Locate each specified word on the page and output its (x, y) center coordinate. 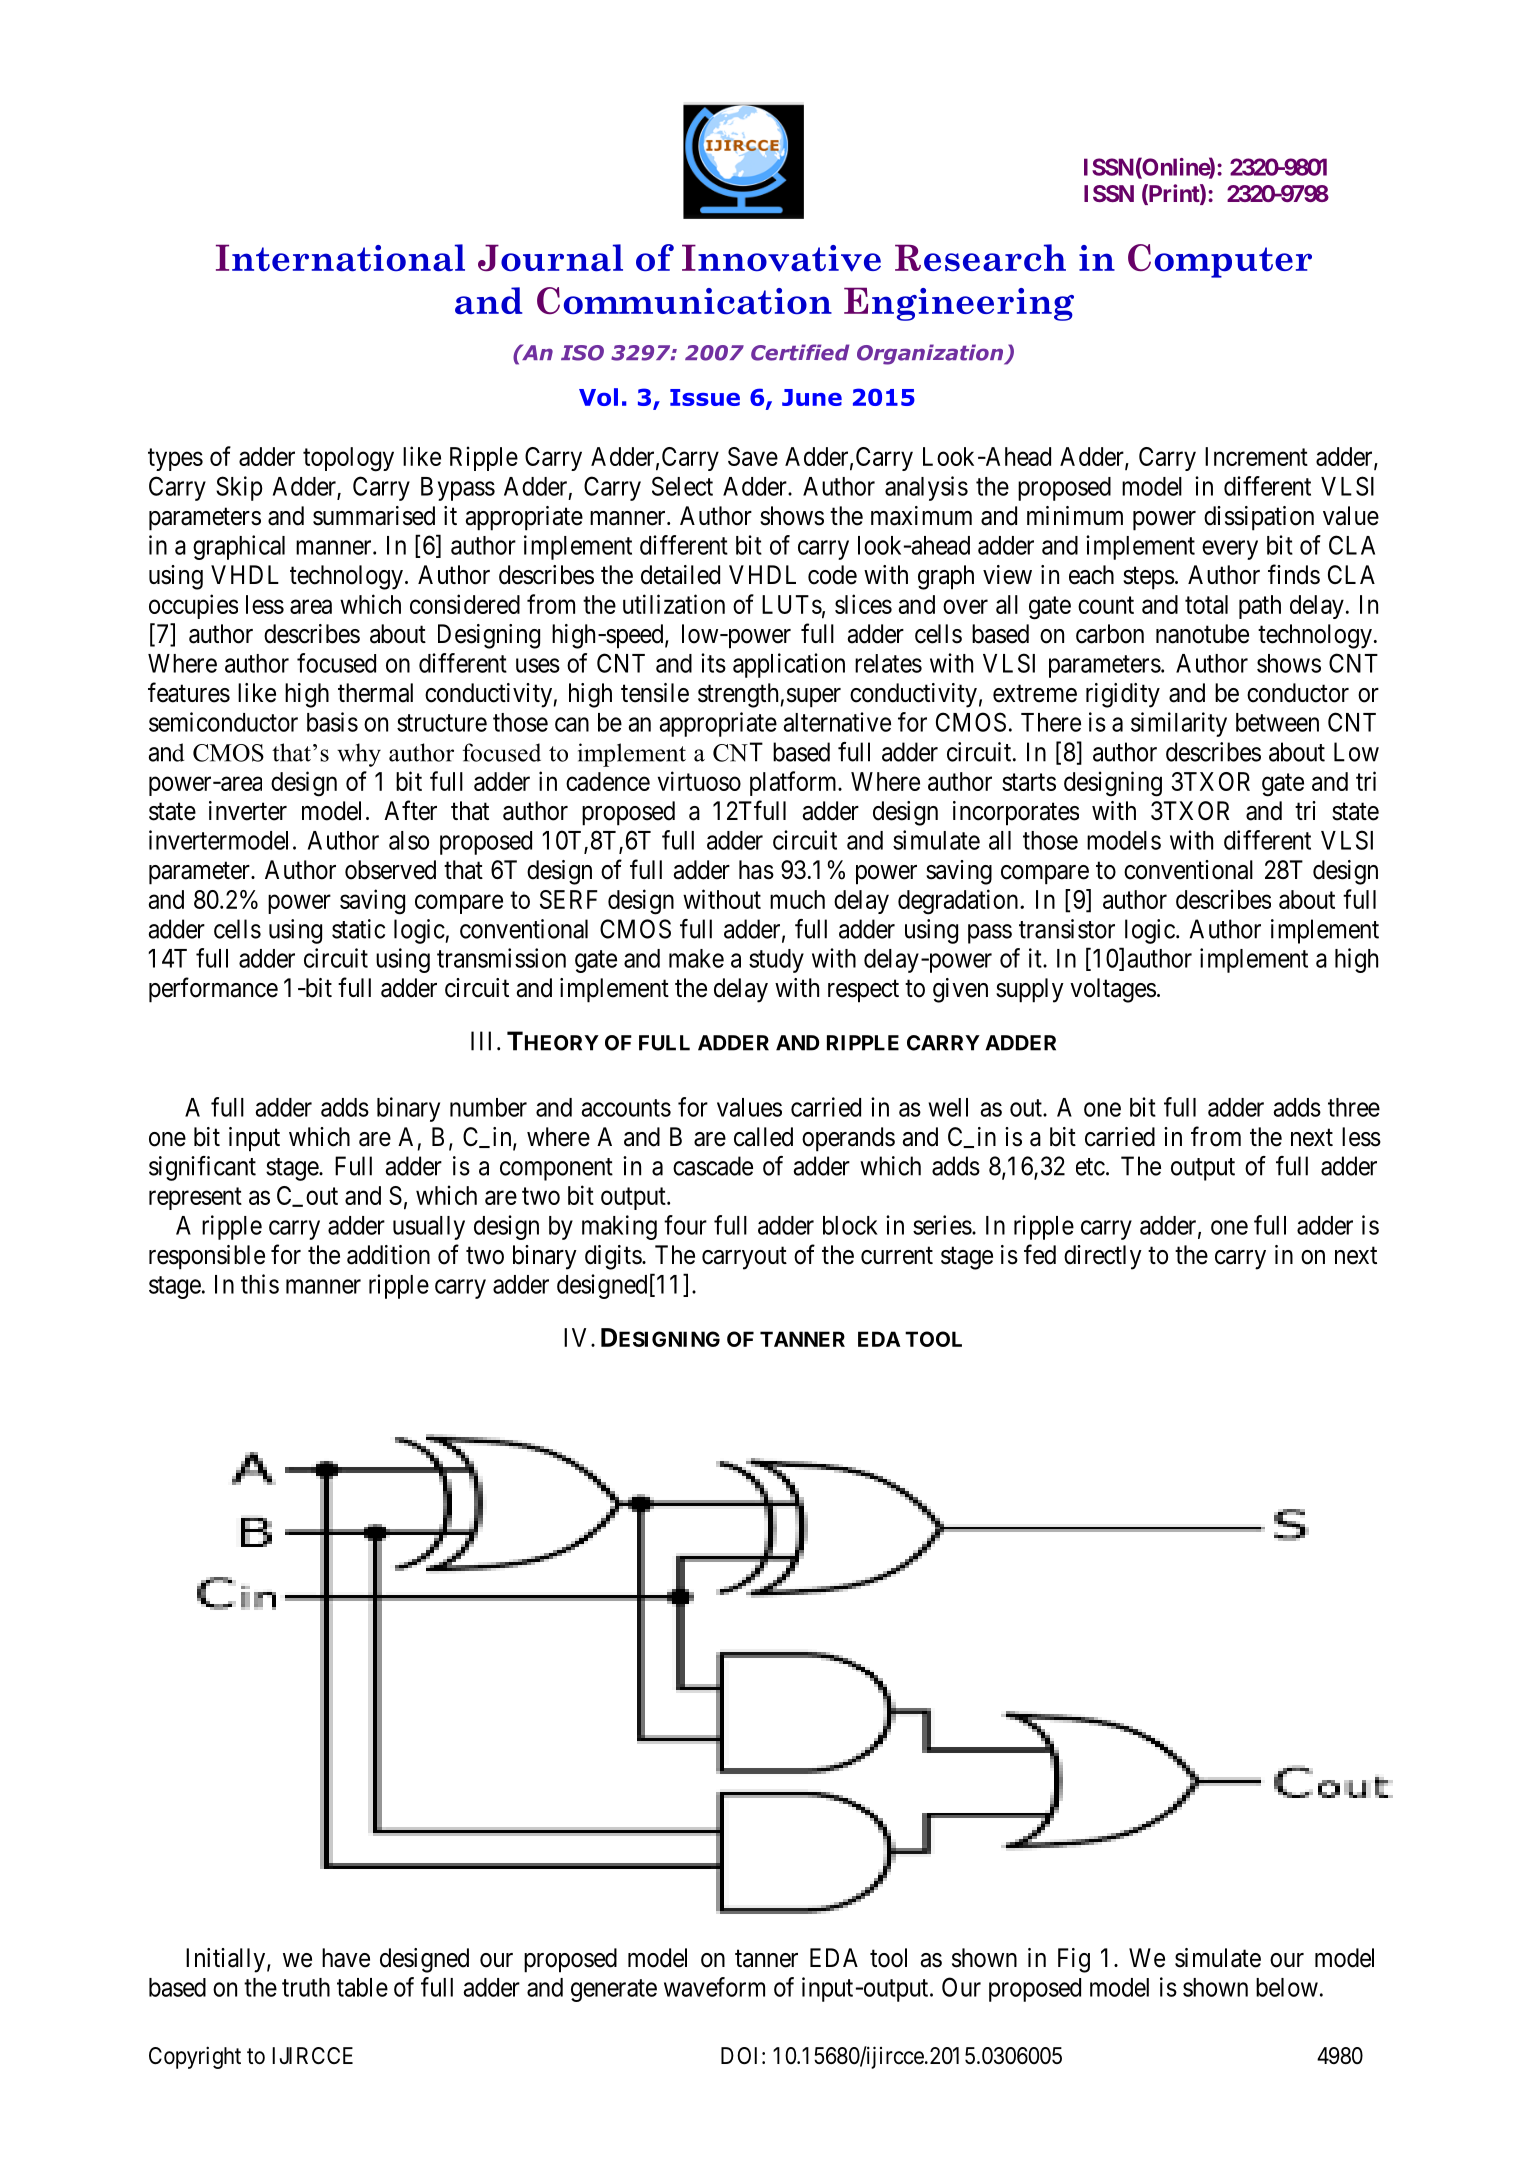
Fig (1074, 1960)
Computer (1220, 261)
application (789, 665)
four (685, 1225)
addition (388, 1255)
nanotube (1202, 634)
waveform (714, 1987)
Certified (800, 352)
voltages (1113, 990)
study (776, 961)
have (346, 1958)
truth (306, 1987)
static (358, 929)
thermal (375, 693)
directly (1103, 1257)
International (340, 258)
